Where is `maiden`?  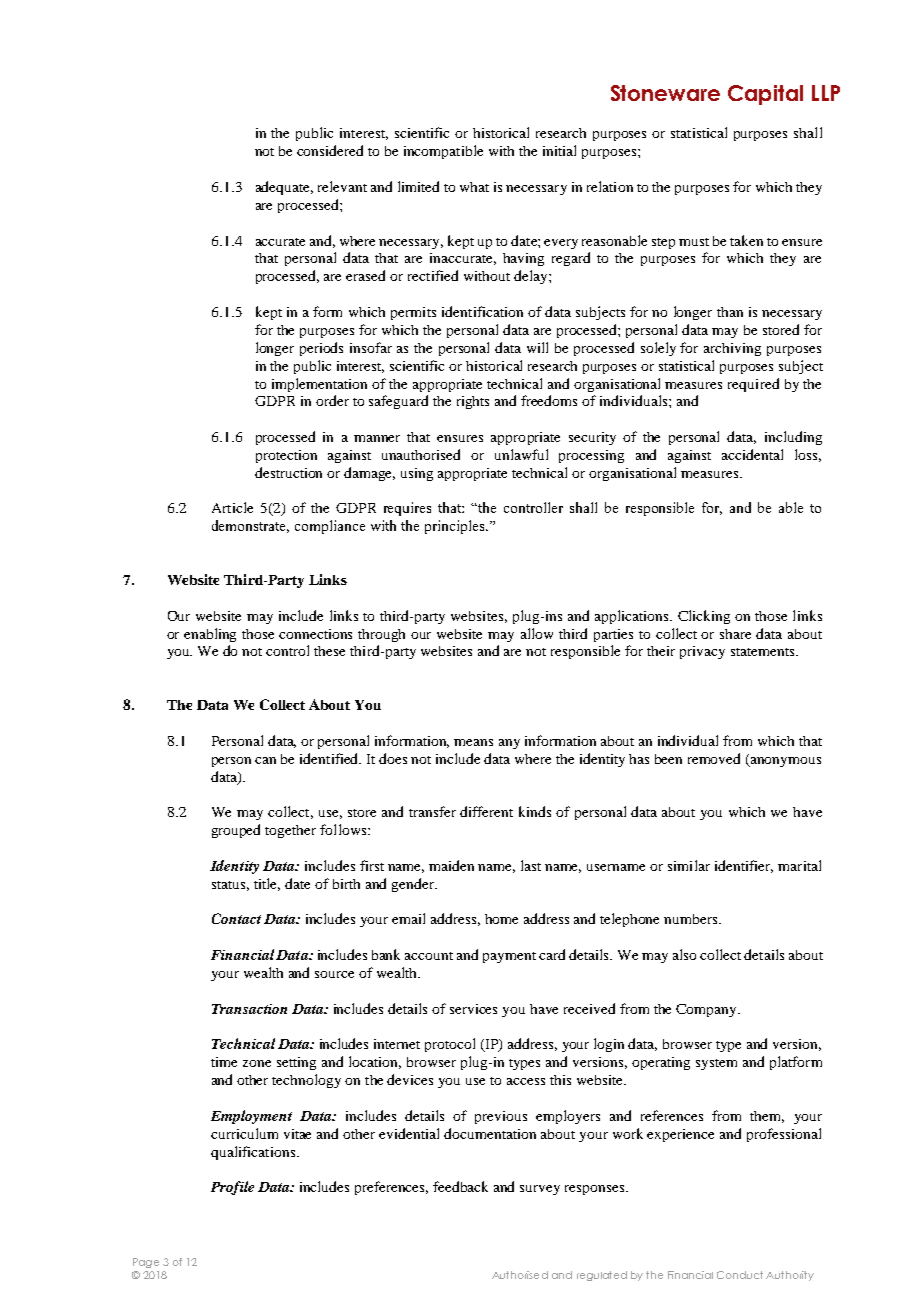
maiden is located at coordinates (451, 865).
